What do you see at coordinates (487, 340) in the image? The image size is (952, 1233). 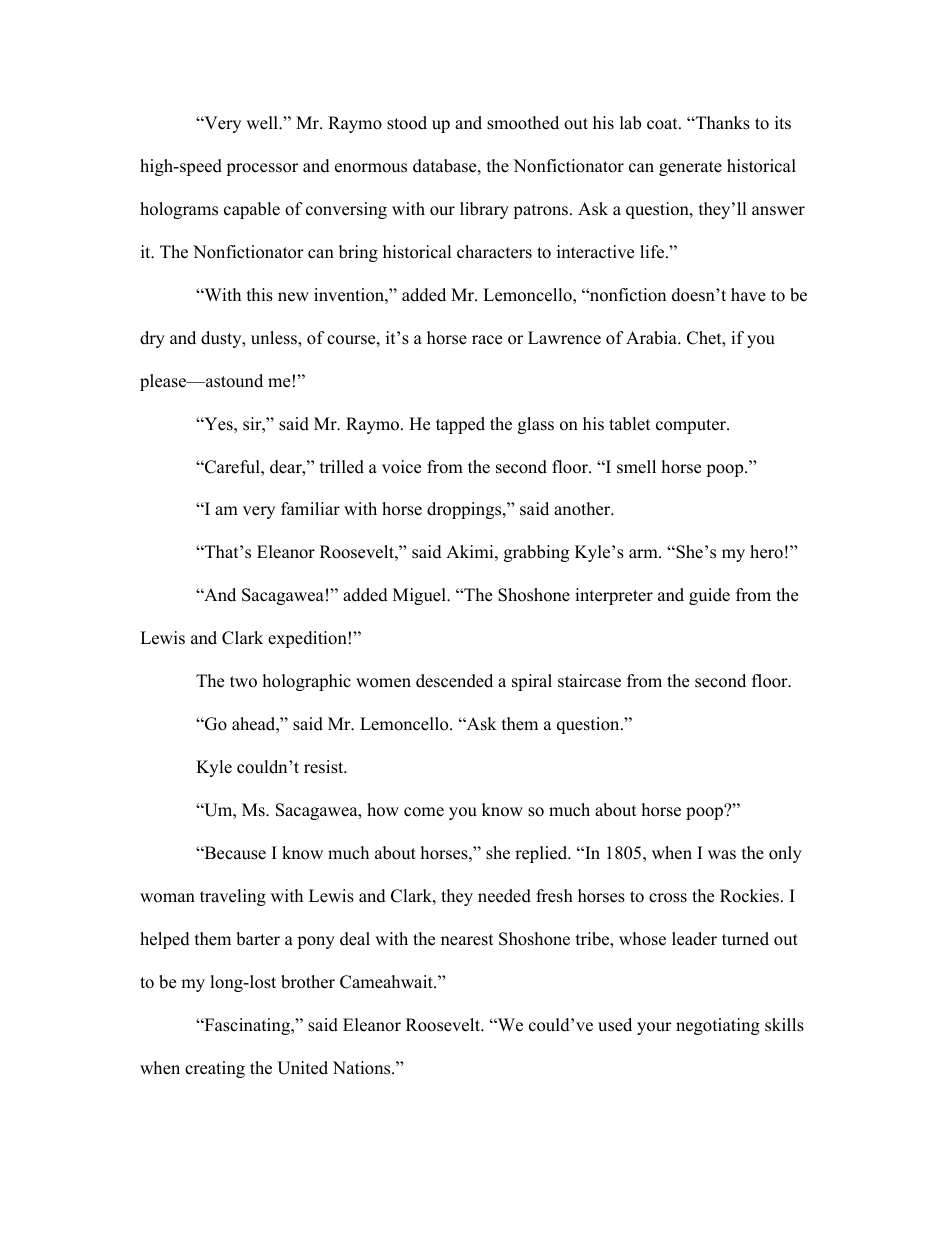 I see `race` at bounding box center [487, 340].
